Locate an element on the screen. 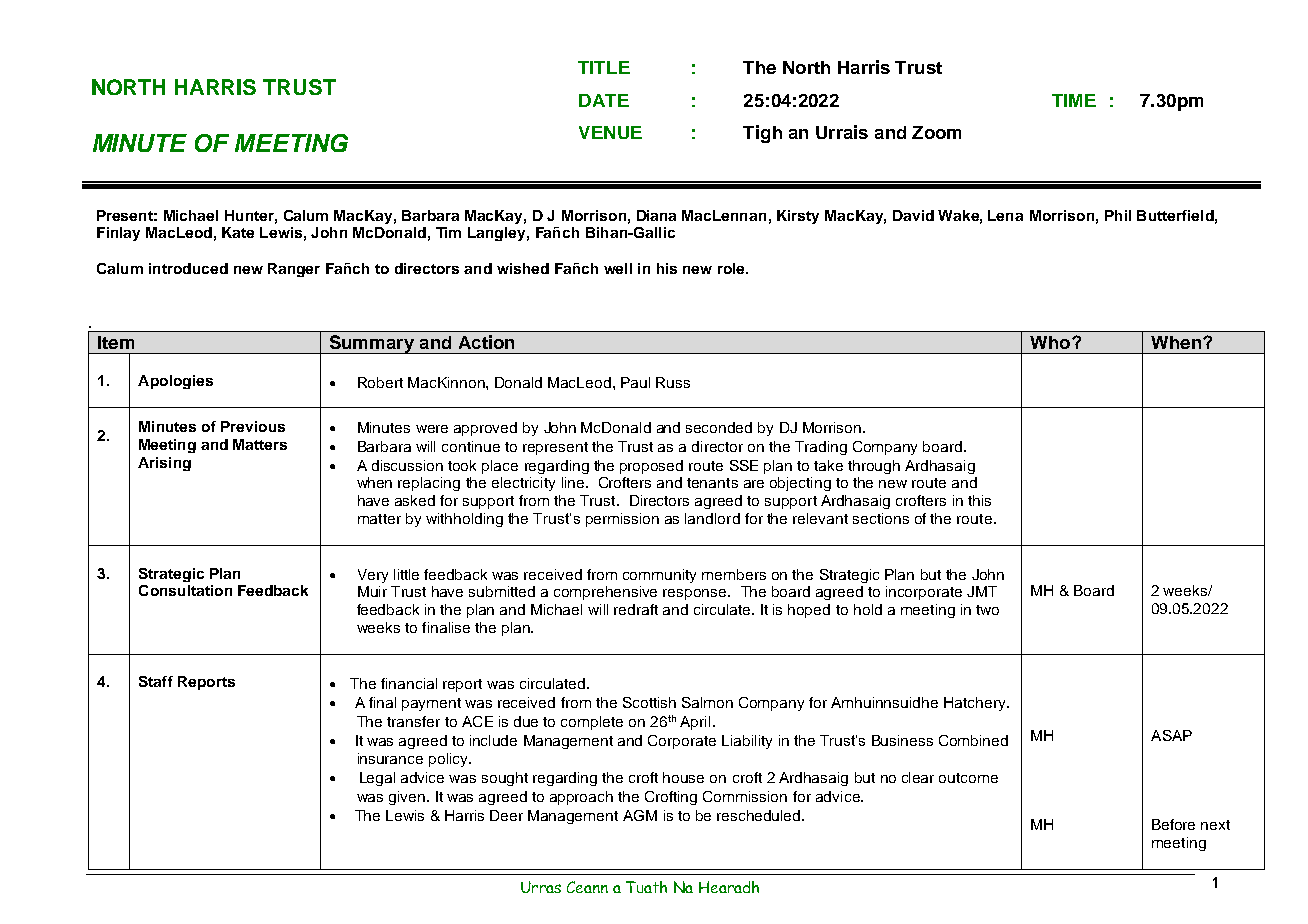 This screenshot has height=924, width=1308. Consultation is located at coordinates (185, 590).
